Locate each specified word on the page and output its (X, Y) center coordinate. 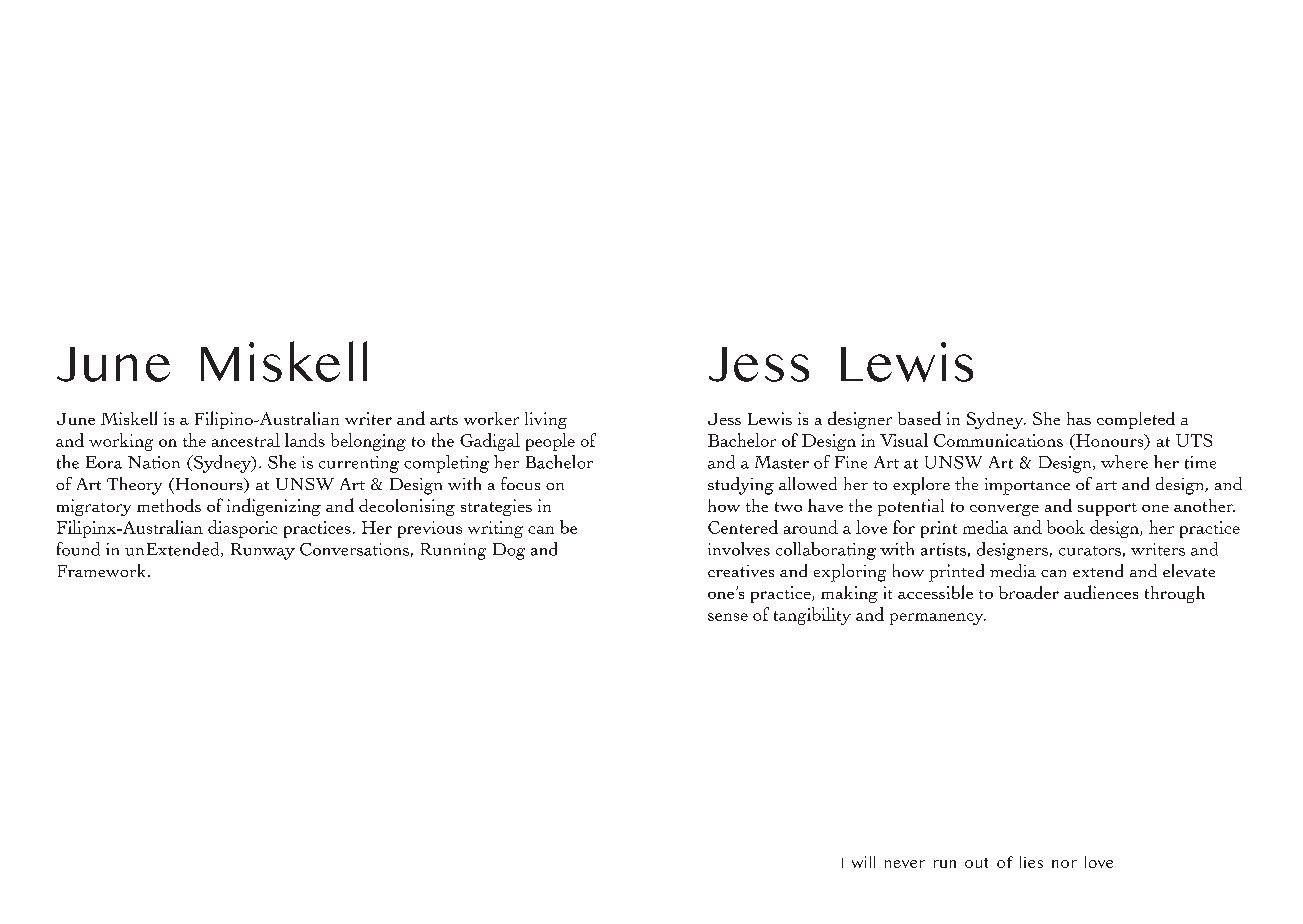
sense (728, 617)
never (905, 864)
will (863, 862)
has (1079, 418)
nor (1064, 864)
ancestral (246, 440)
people (550, 442)
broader (1029, 592)
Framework (103, 570)
